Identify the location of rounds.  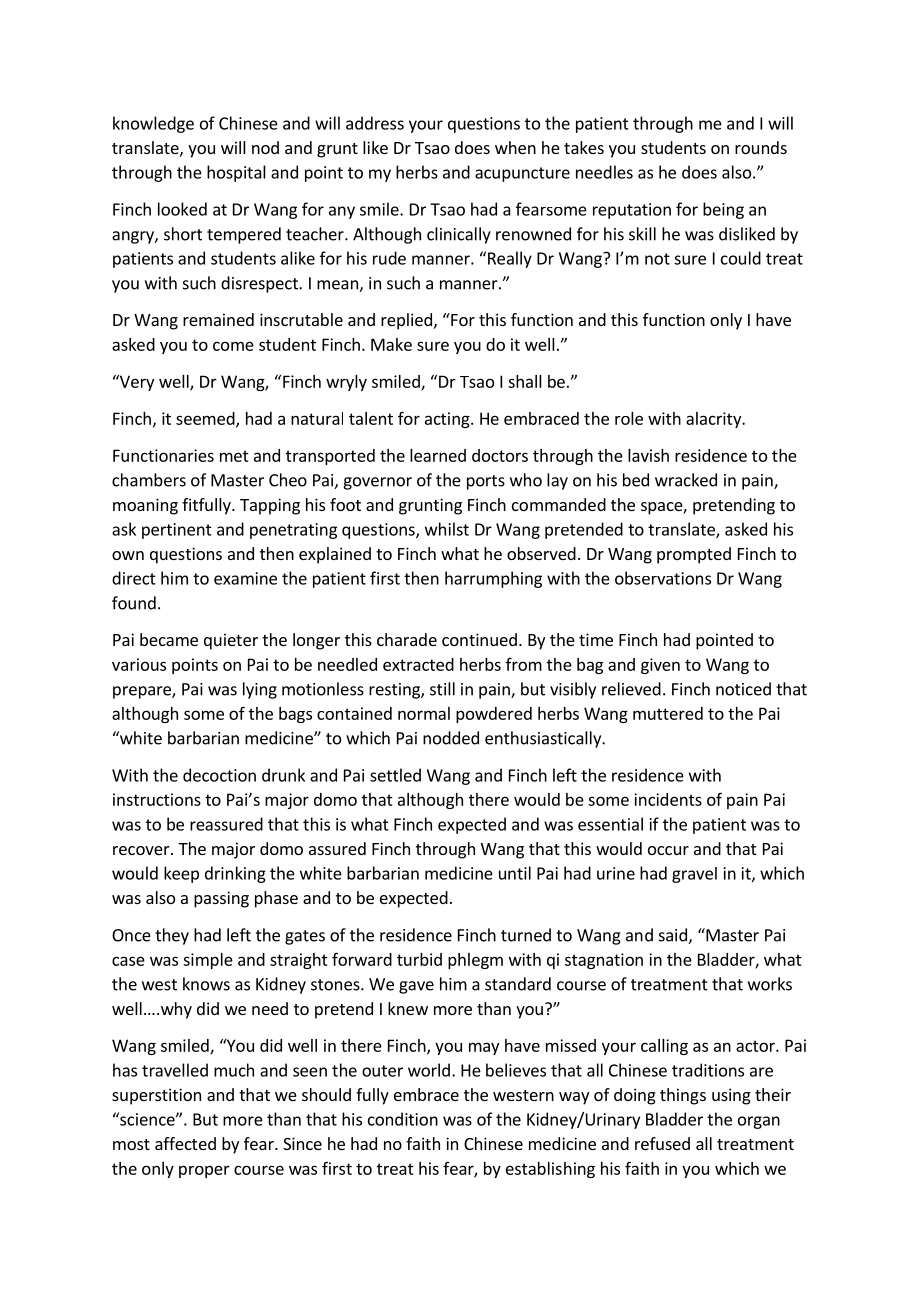
(761, 147).
